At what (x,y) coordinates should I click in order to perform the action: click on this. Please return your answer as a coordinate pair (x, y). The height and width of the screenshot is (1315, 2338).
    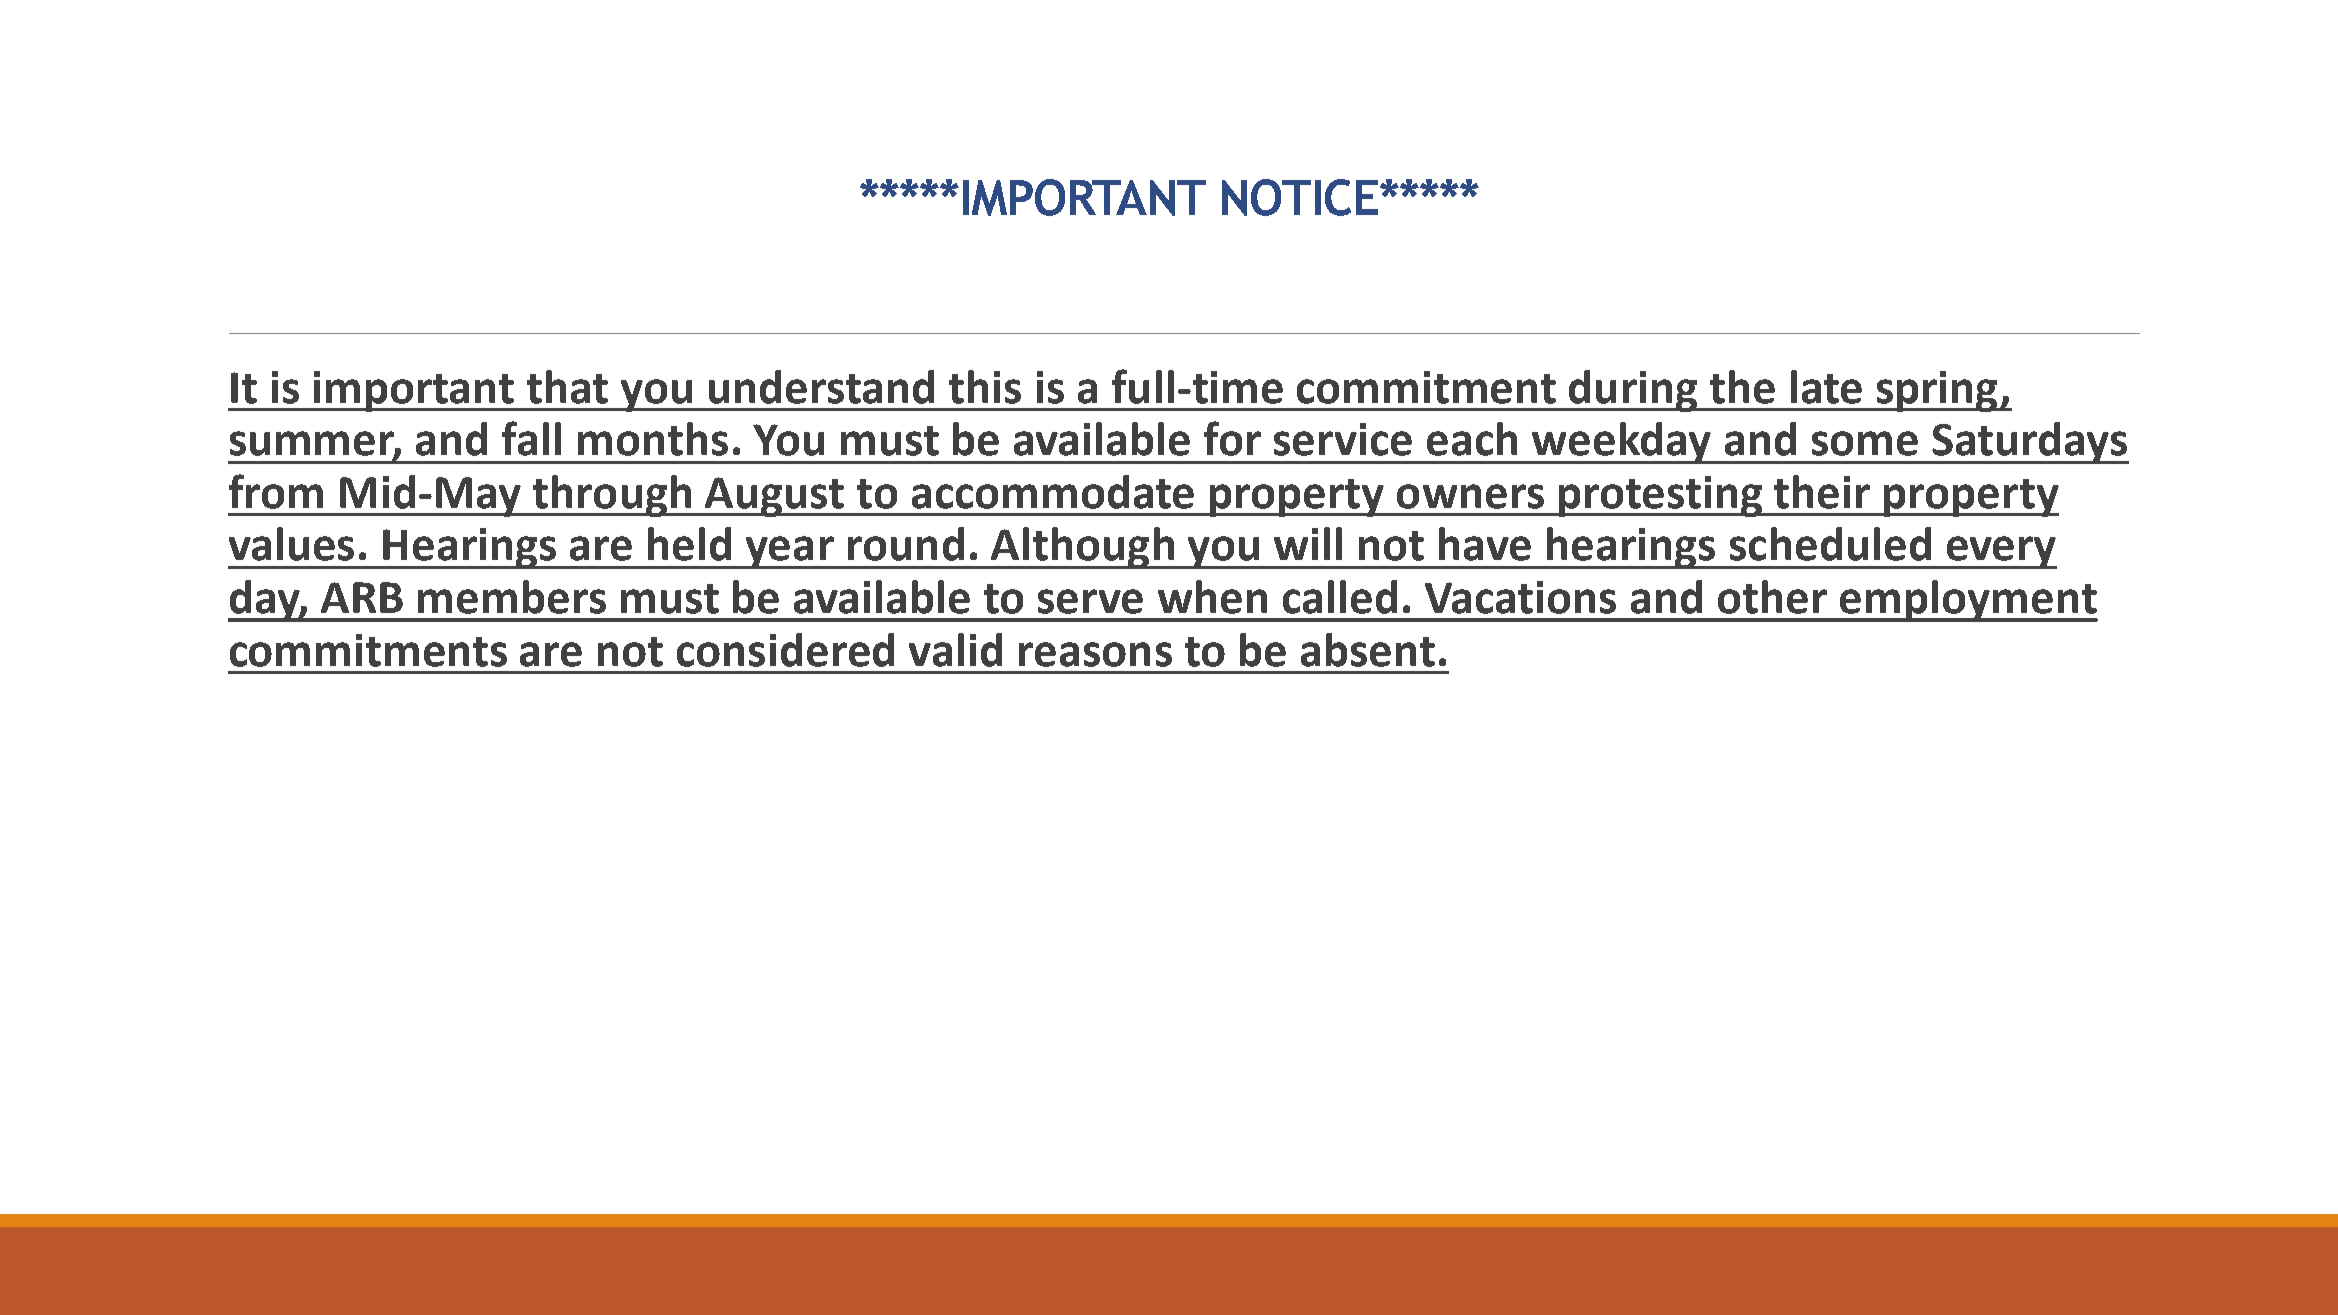
    Looking at the image, I should click on (985, 387).
